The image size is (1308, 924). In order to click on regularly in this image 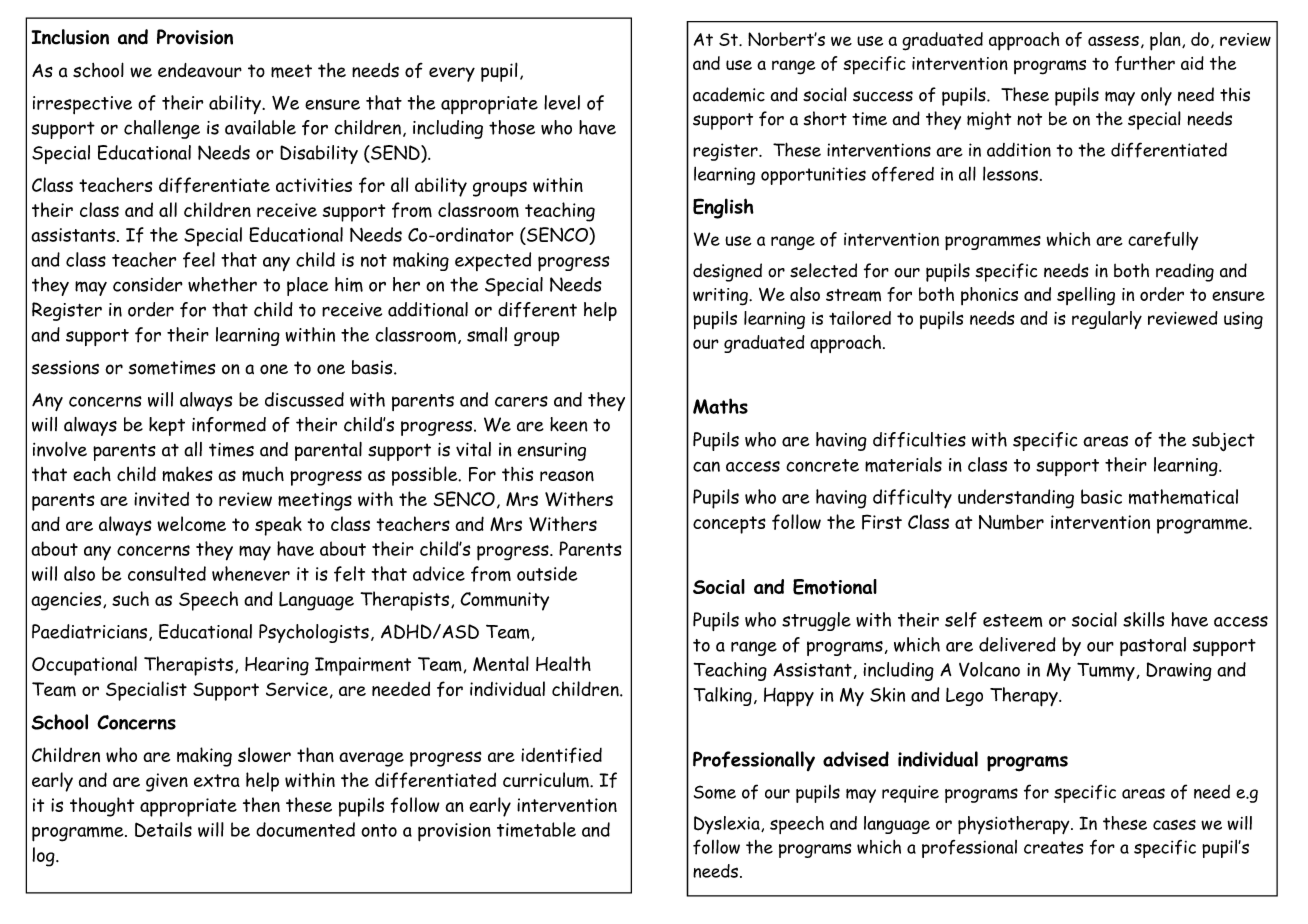, I will do `click(1107, 320)`.
